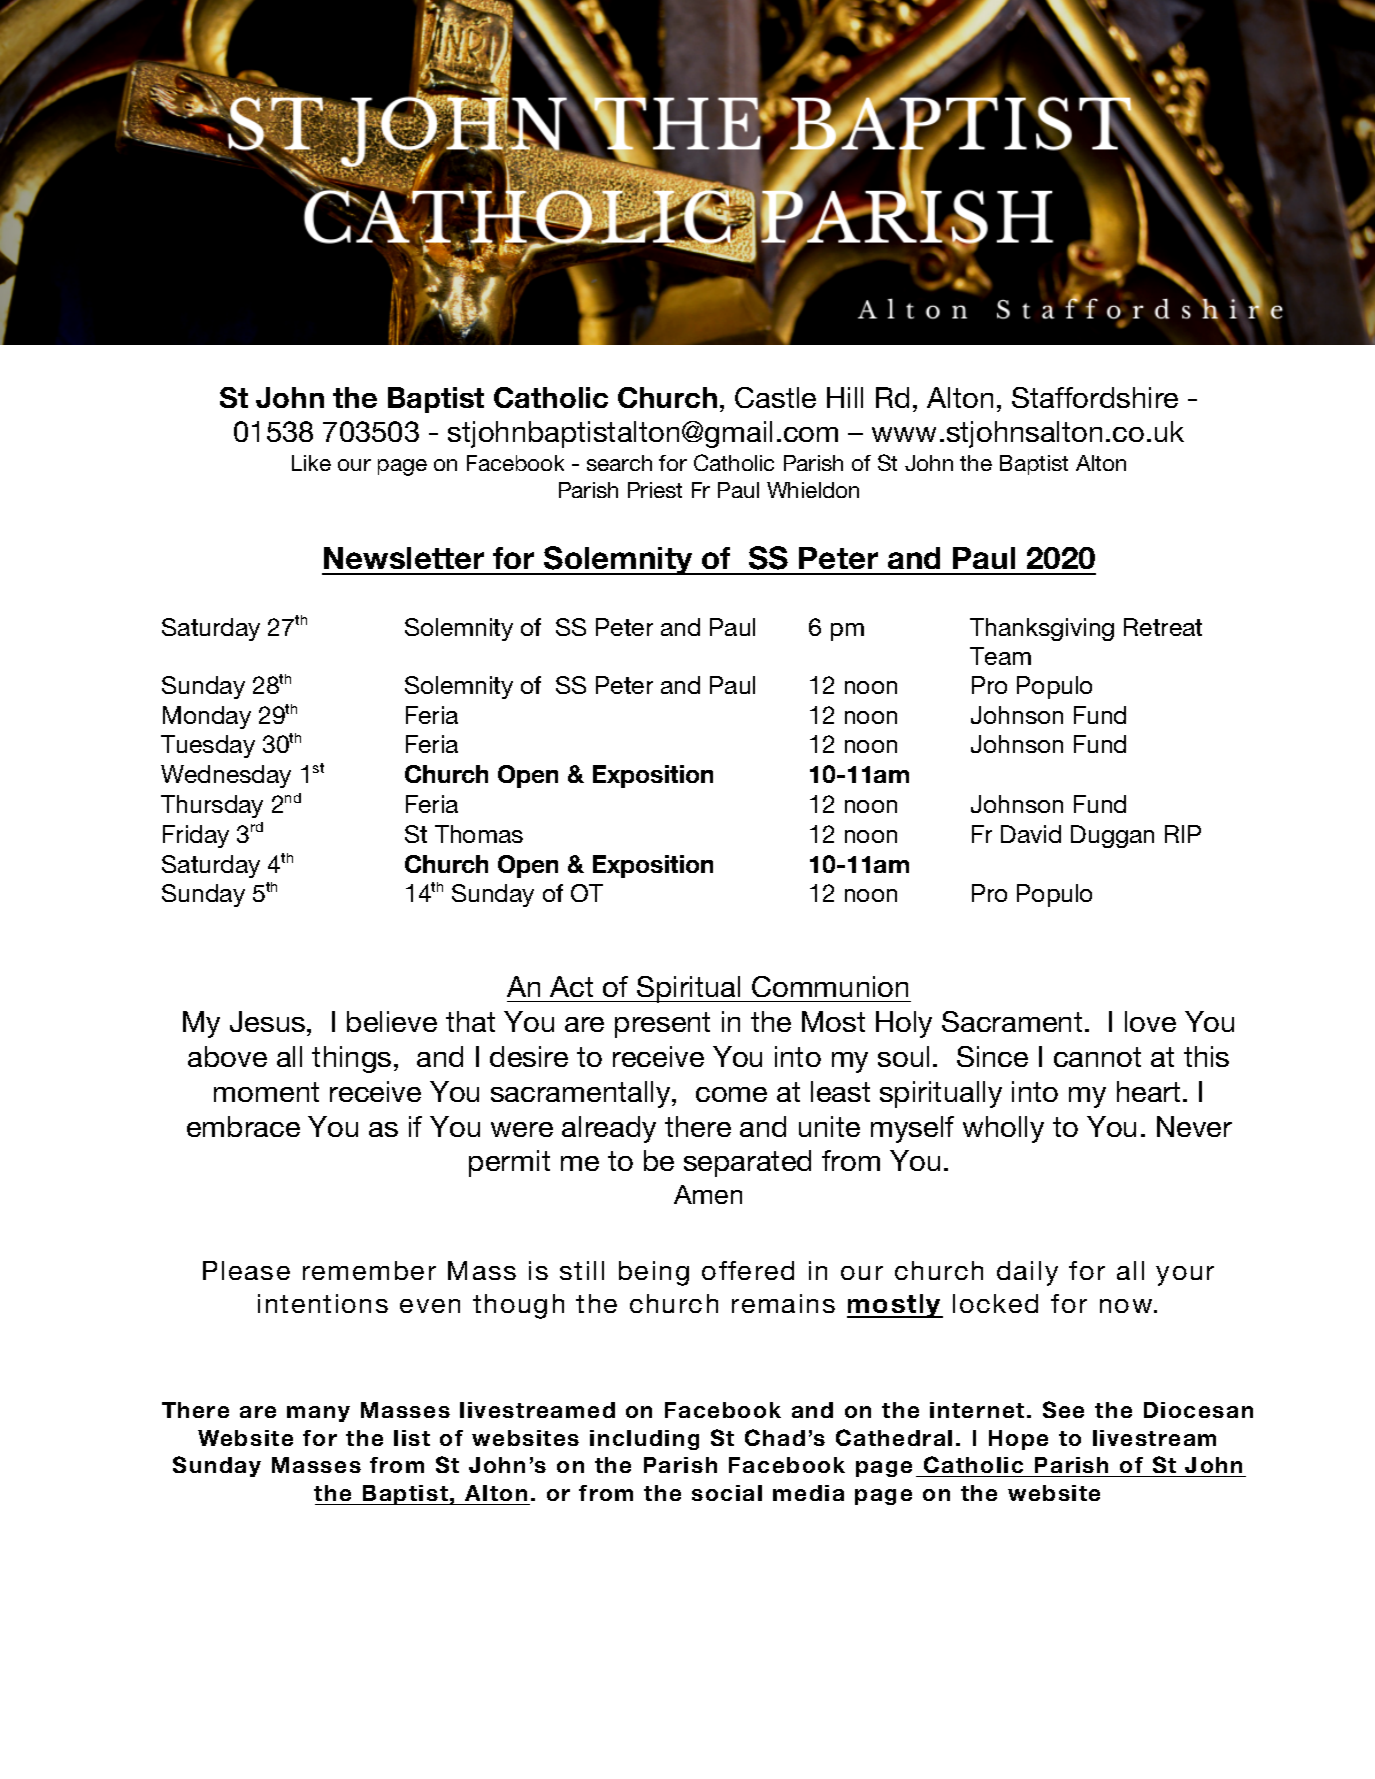 The image size is (1375, 1779). Describe the element at coordinates (1150, 1021) in the screenshot. I see `love` at that location.
